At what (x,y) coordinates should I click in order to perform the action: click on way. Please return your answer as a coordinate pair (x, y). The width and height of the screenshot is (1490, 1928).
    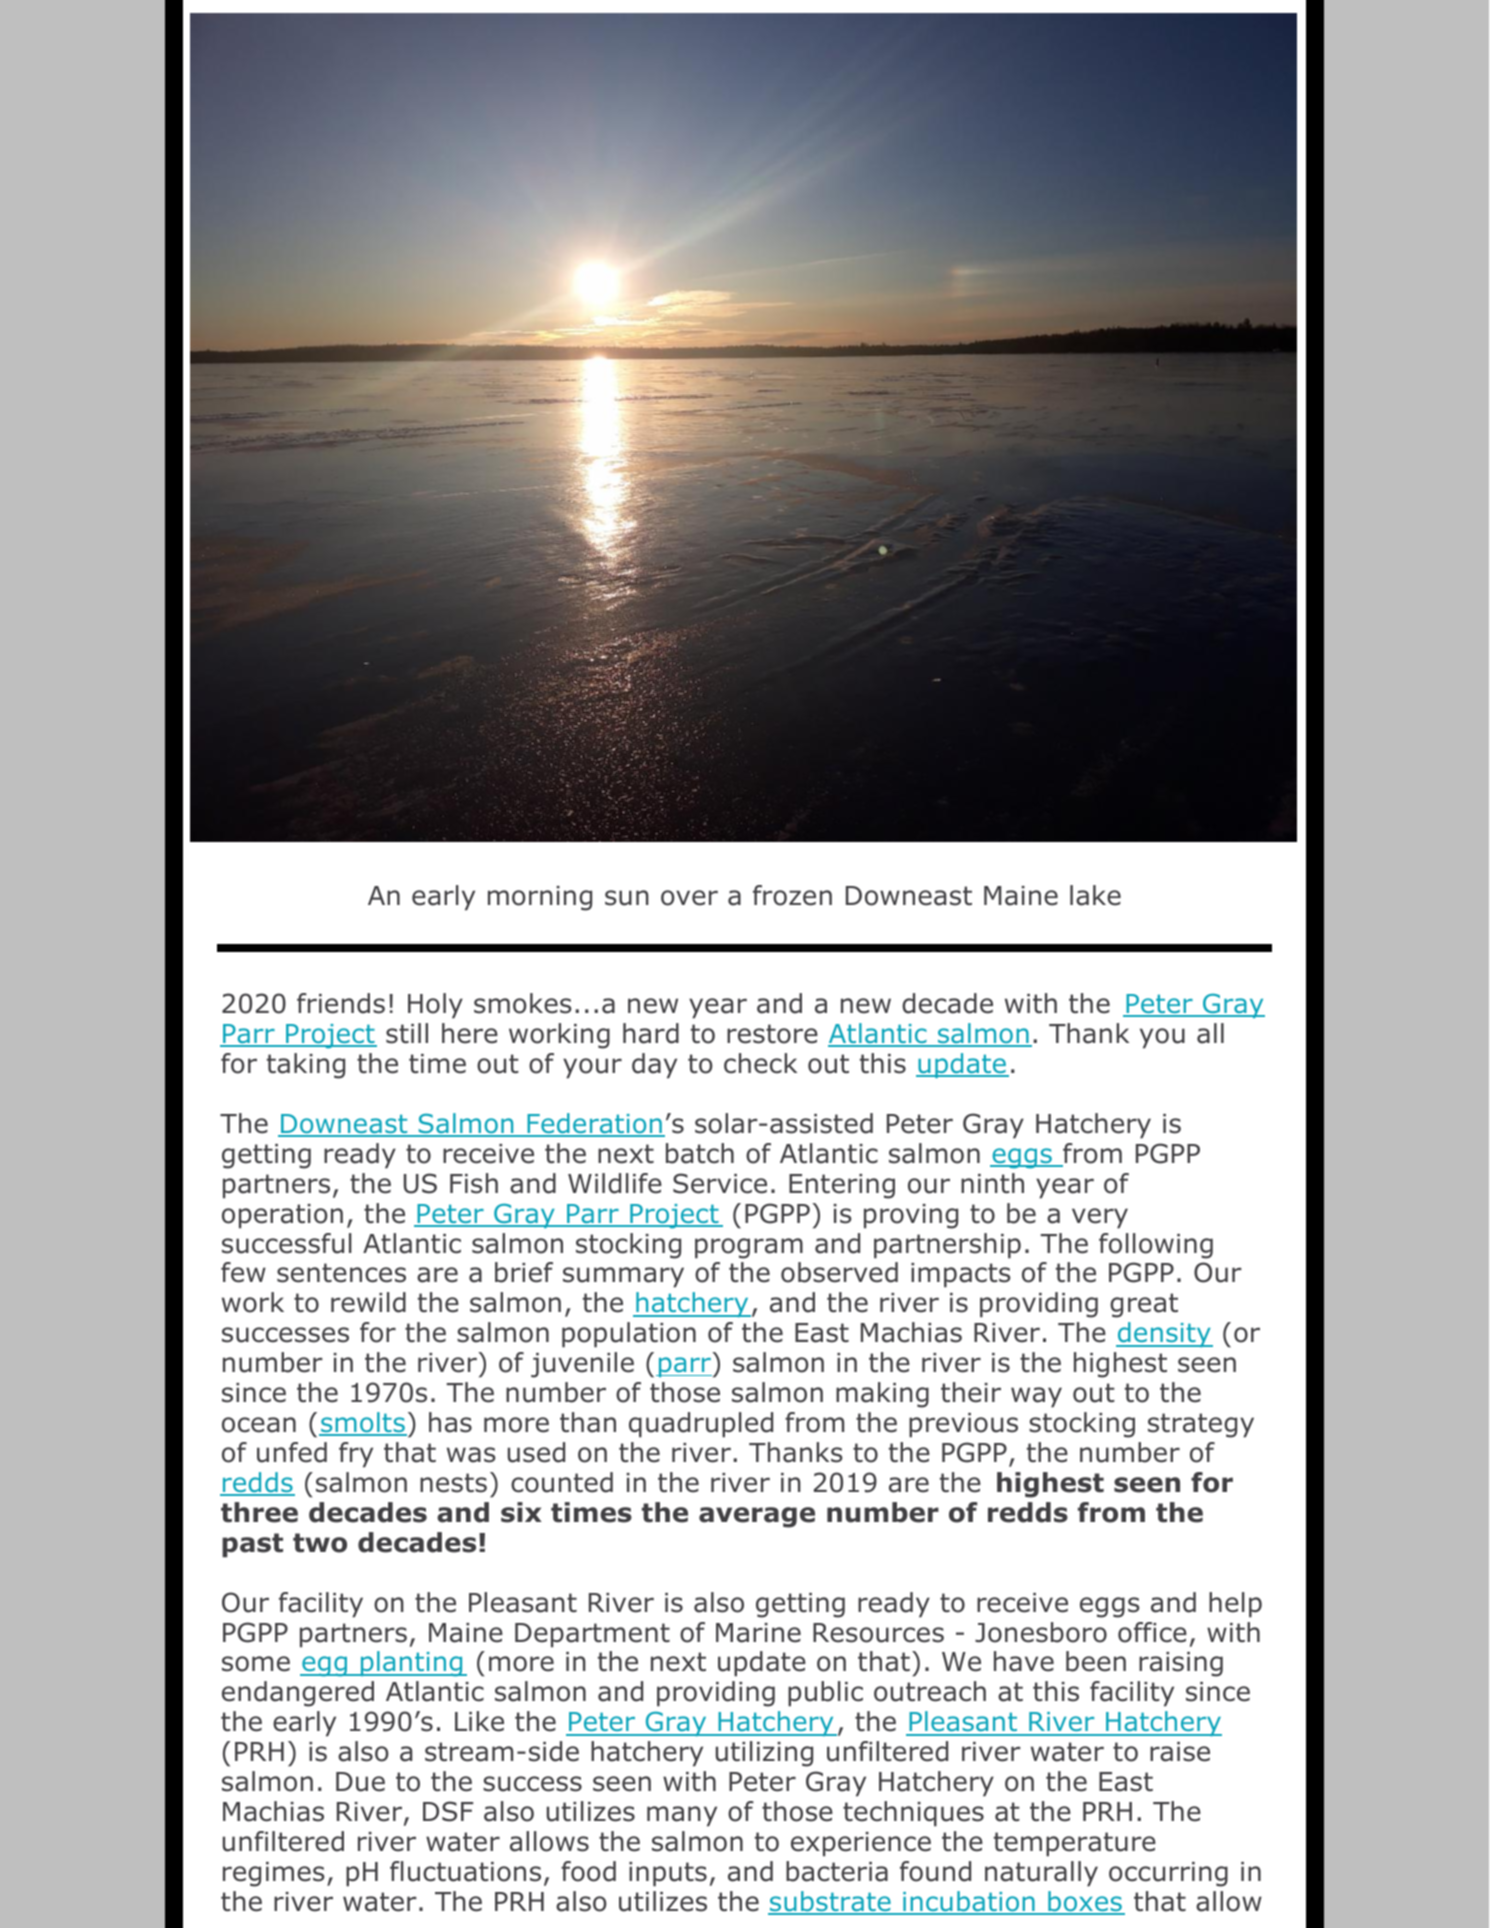
    Looking at the image, I should click on (1036, 1397).
